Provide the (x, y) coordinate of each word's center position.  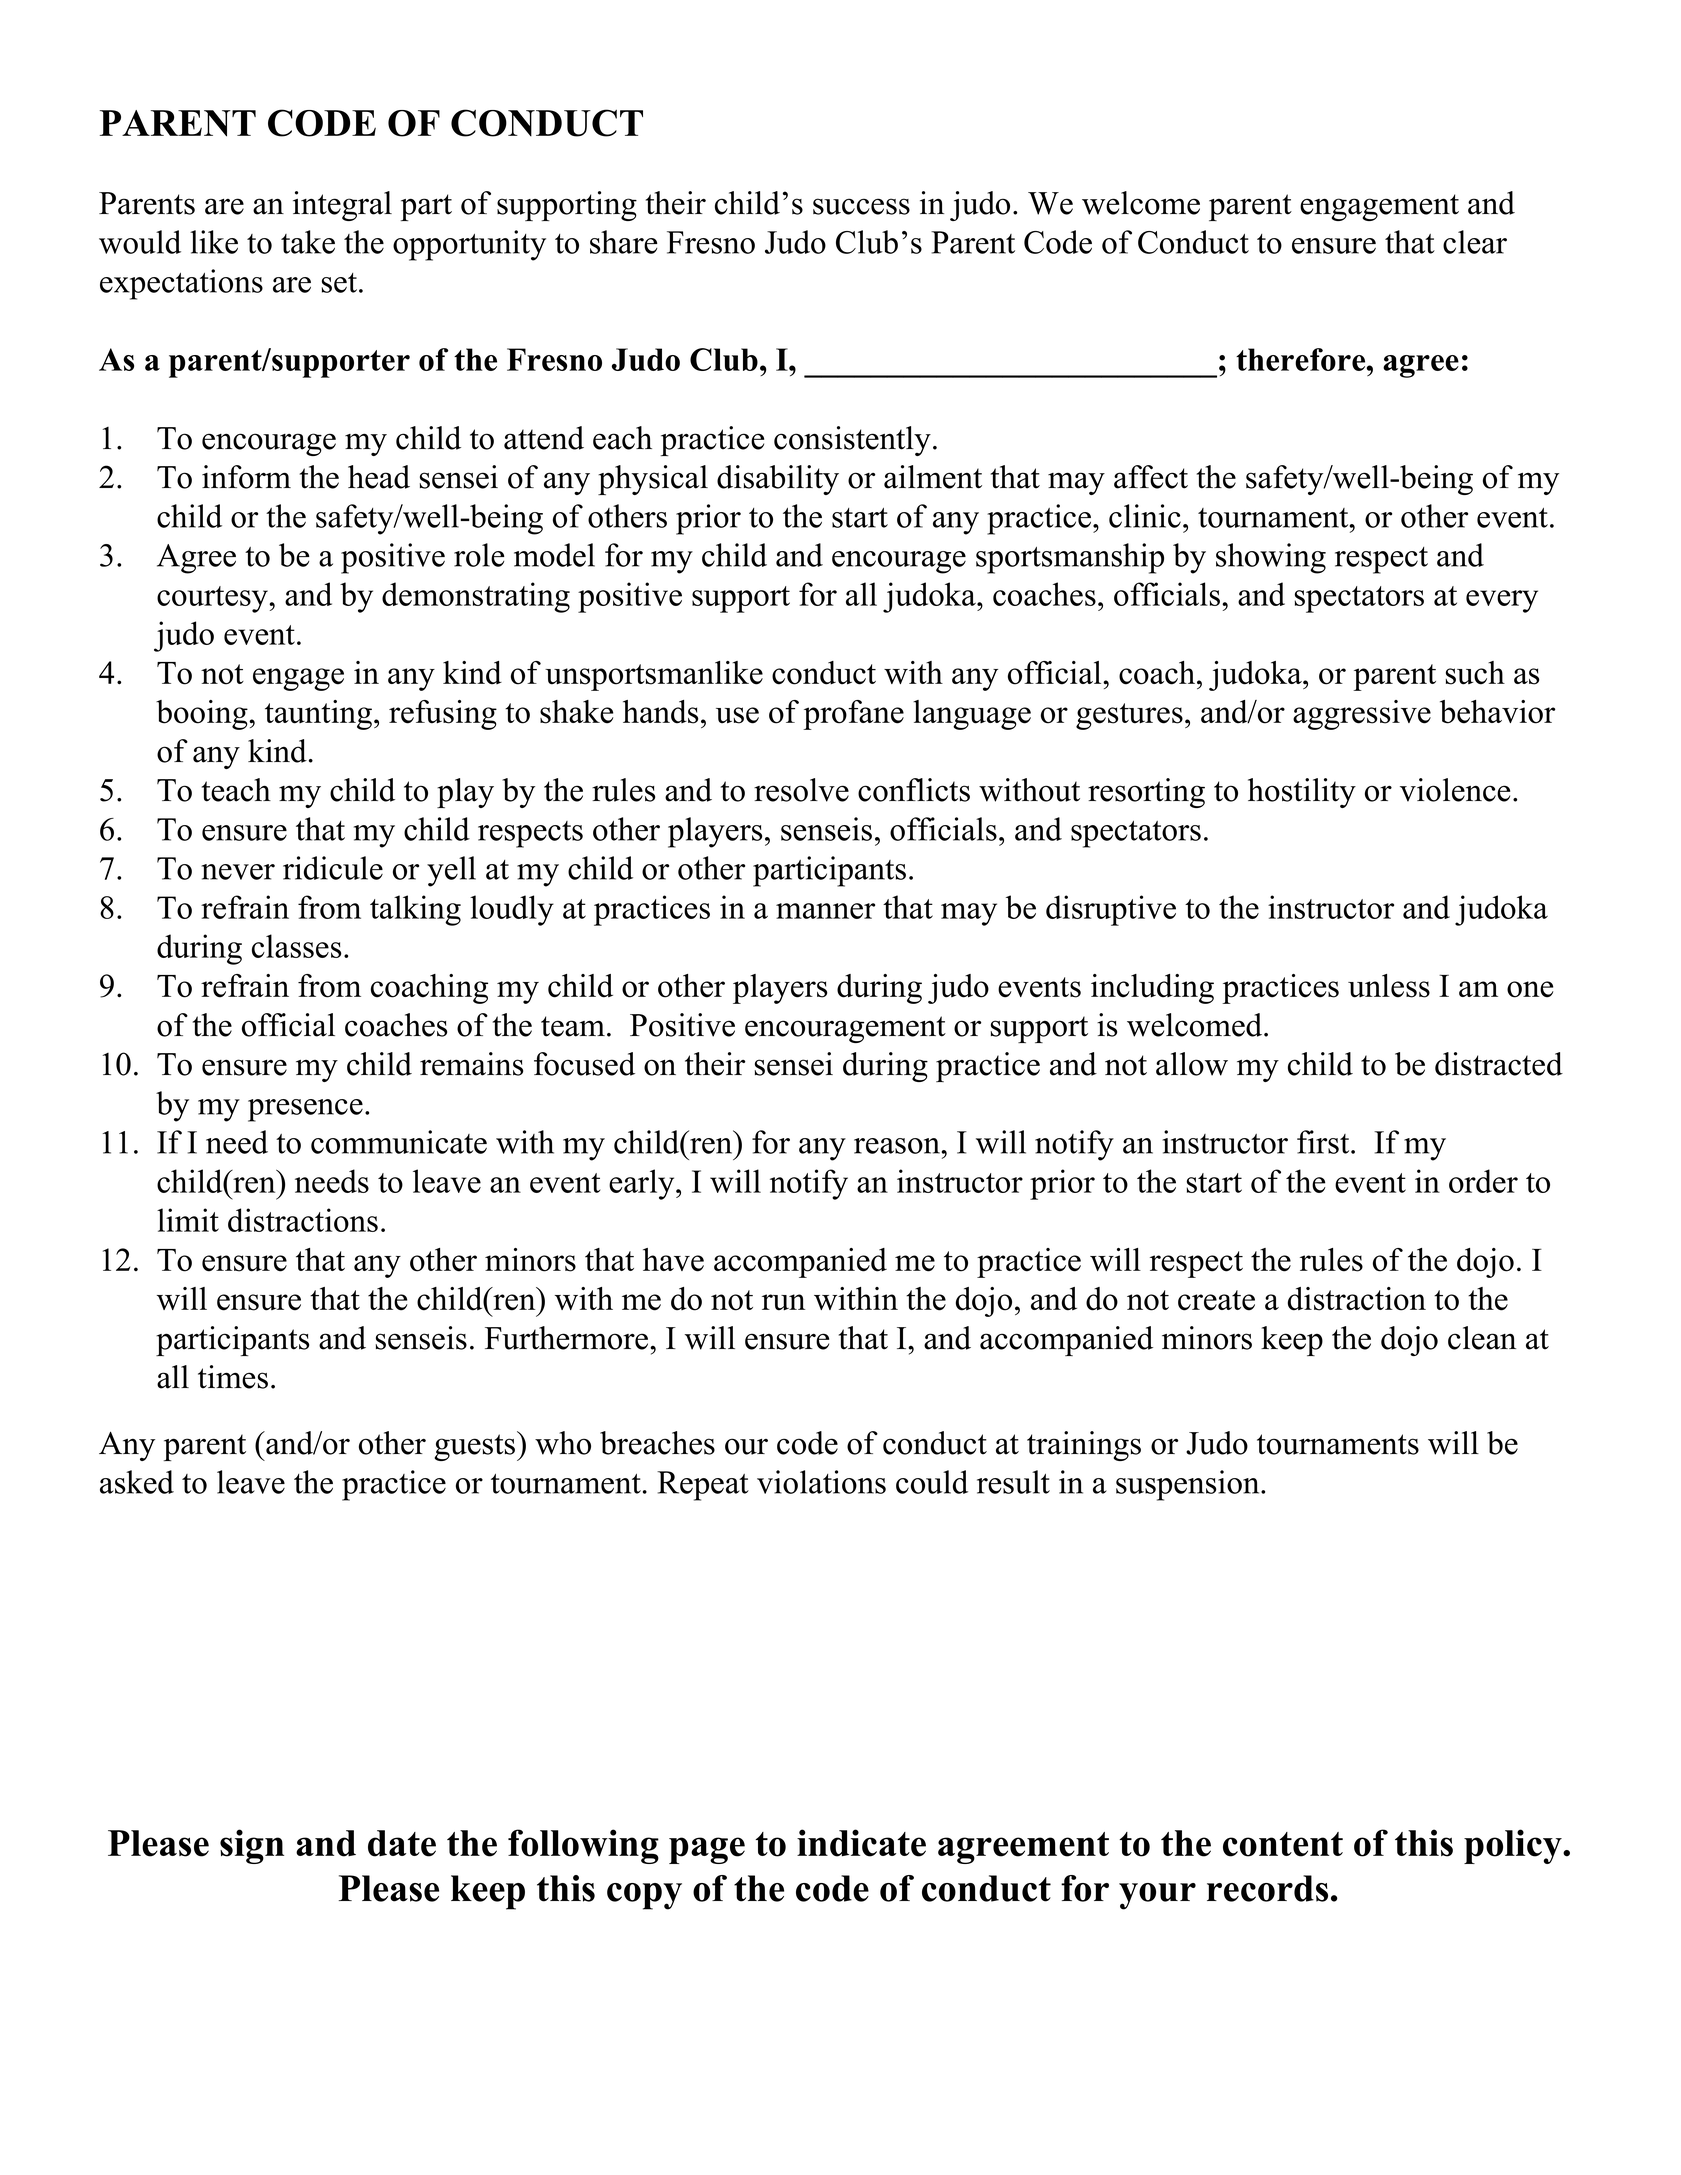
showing (1271, 558)
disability (778, 480)
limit (188, 1220)
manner (825, 911)
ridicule (333, 868)
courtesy (213, 599)
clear (1475, 242)
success (861, 206)
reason (897, 1146)
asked (137, 1482)
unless (1389, 986)
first (1323, 1142)
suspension (1187, 1485)
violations (821, 1482)
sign (252, 1846)
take (308, 242)
